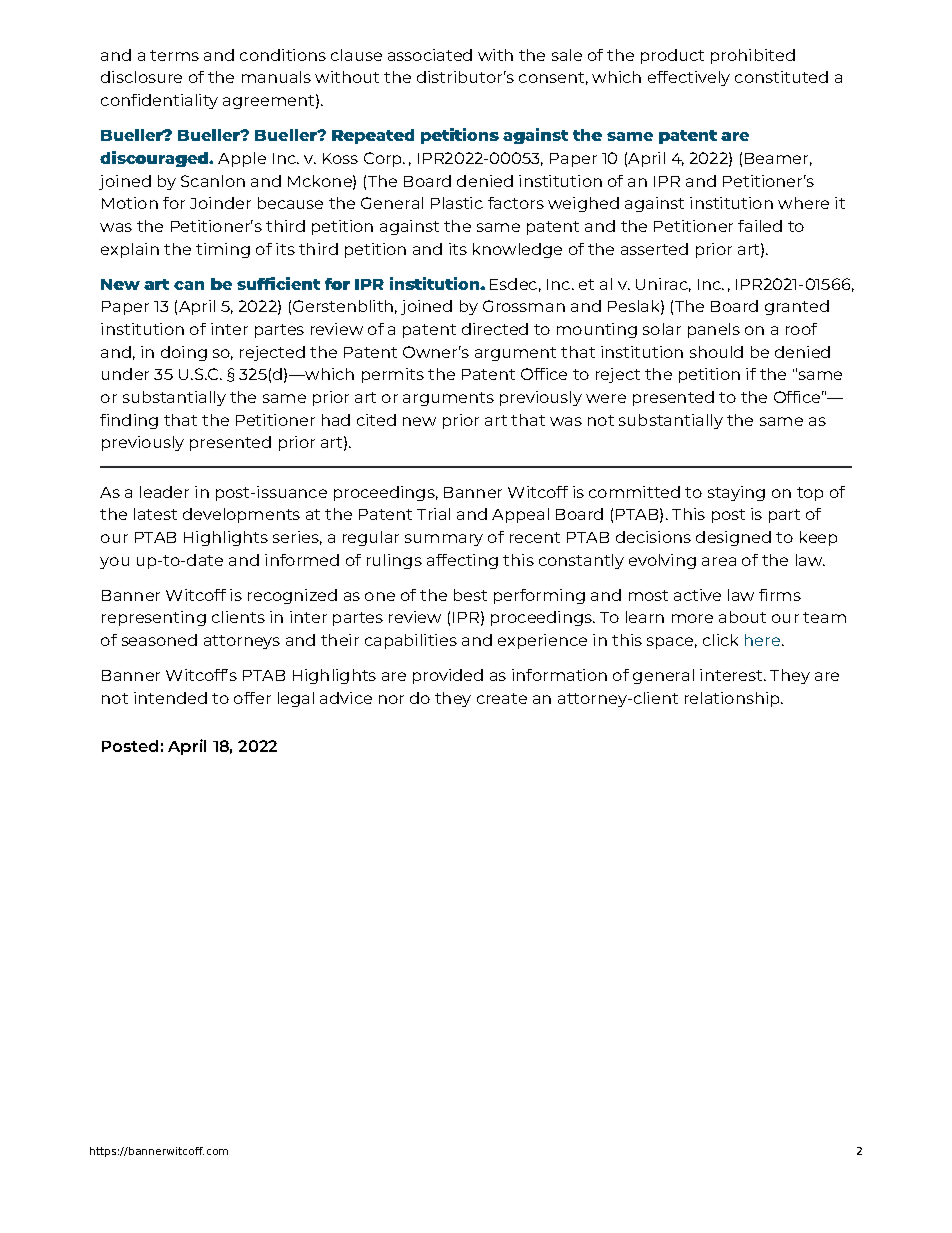  Describe the element at coordinates (220, 203) in the document. I see `Joinder` at that location.
